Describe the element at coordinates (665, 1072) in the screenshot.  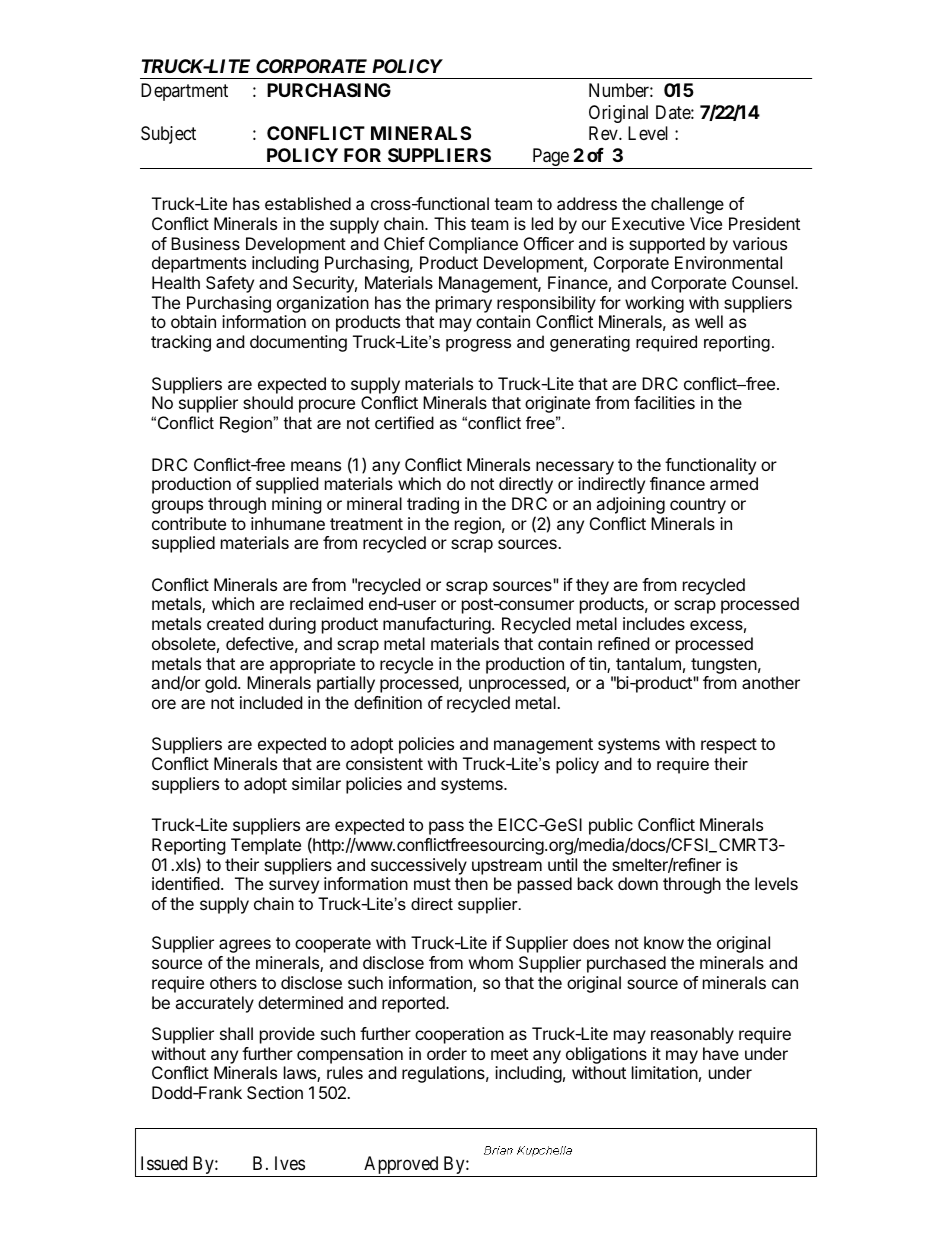
I see `limitation` at that location.
